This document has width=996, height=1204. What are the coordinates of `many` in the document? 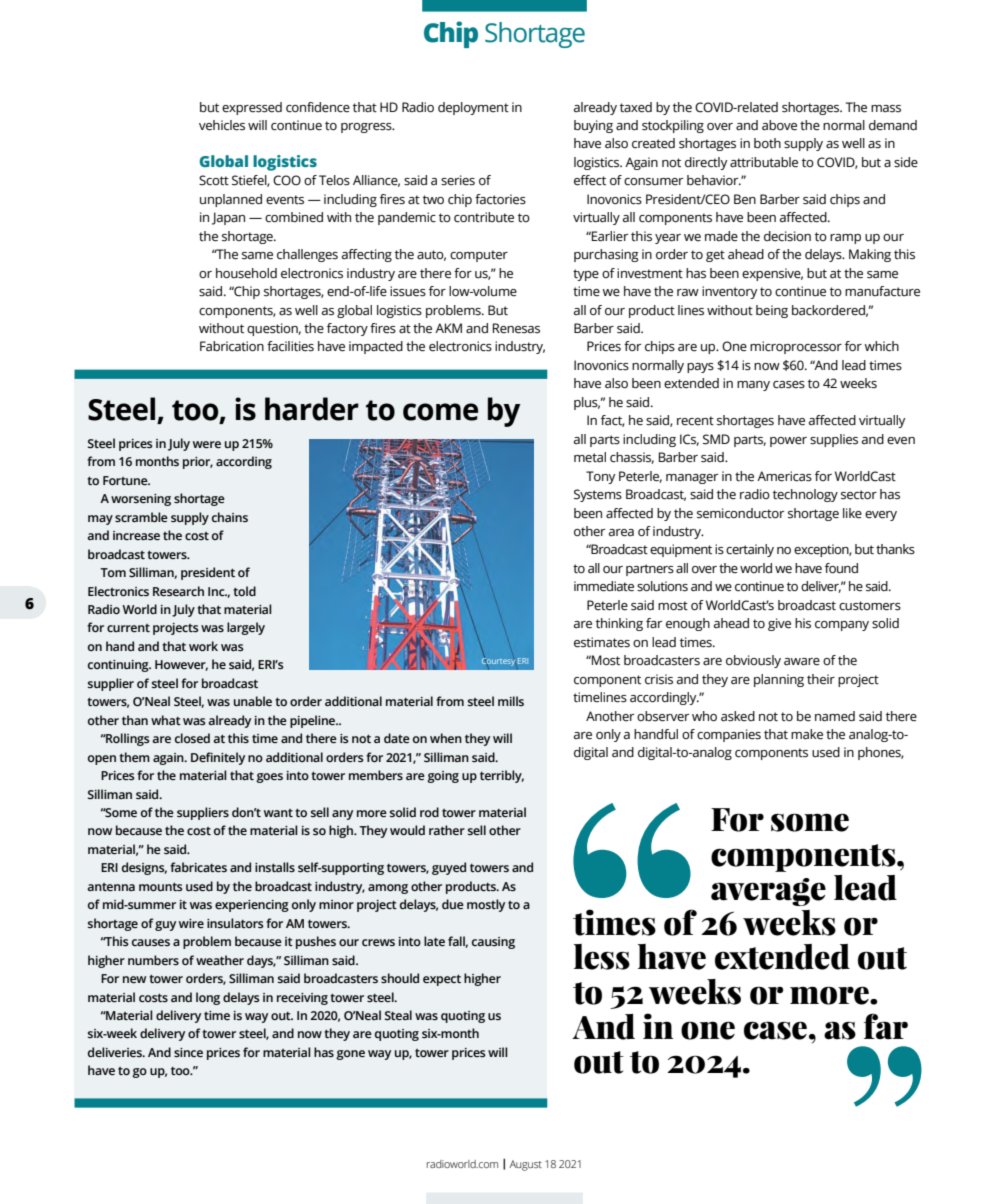 It's located at (753, 386).
